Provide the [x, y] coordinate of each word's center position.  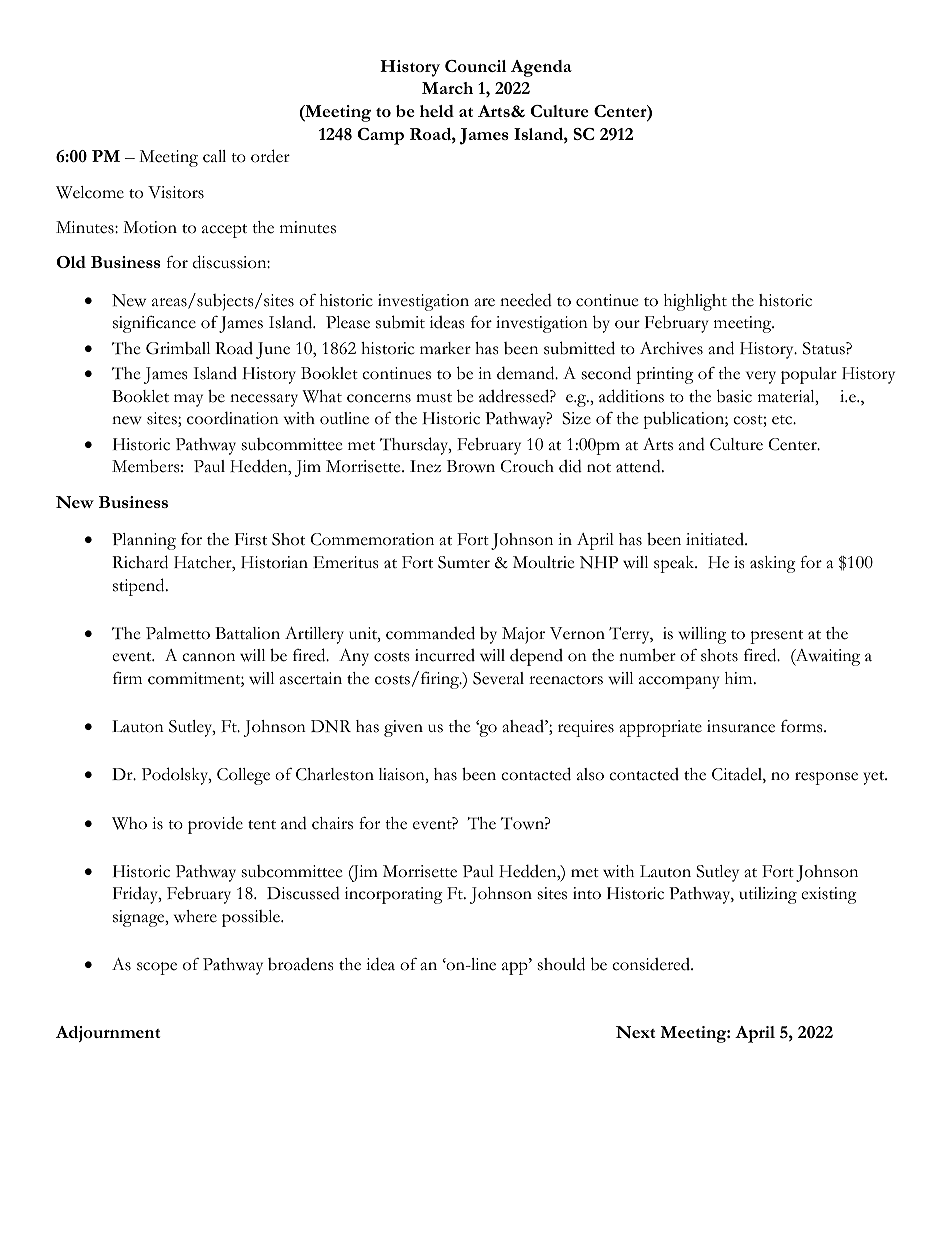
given [403, 728]
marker [445, 348]
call [214, 156]
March [447, 88]
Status [825, 348]
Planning [144, 541]
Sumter [464, 562]
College [243, 776]
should [561, 964]
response [826, 778]
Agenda [541, 68]
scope [157, 968]
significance [154, 324]
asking [773, 564]
